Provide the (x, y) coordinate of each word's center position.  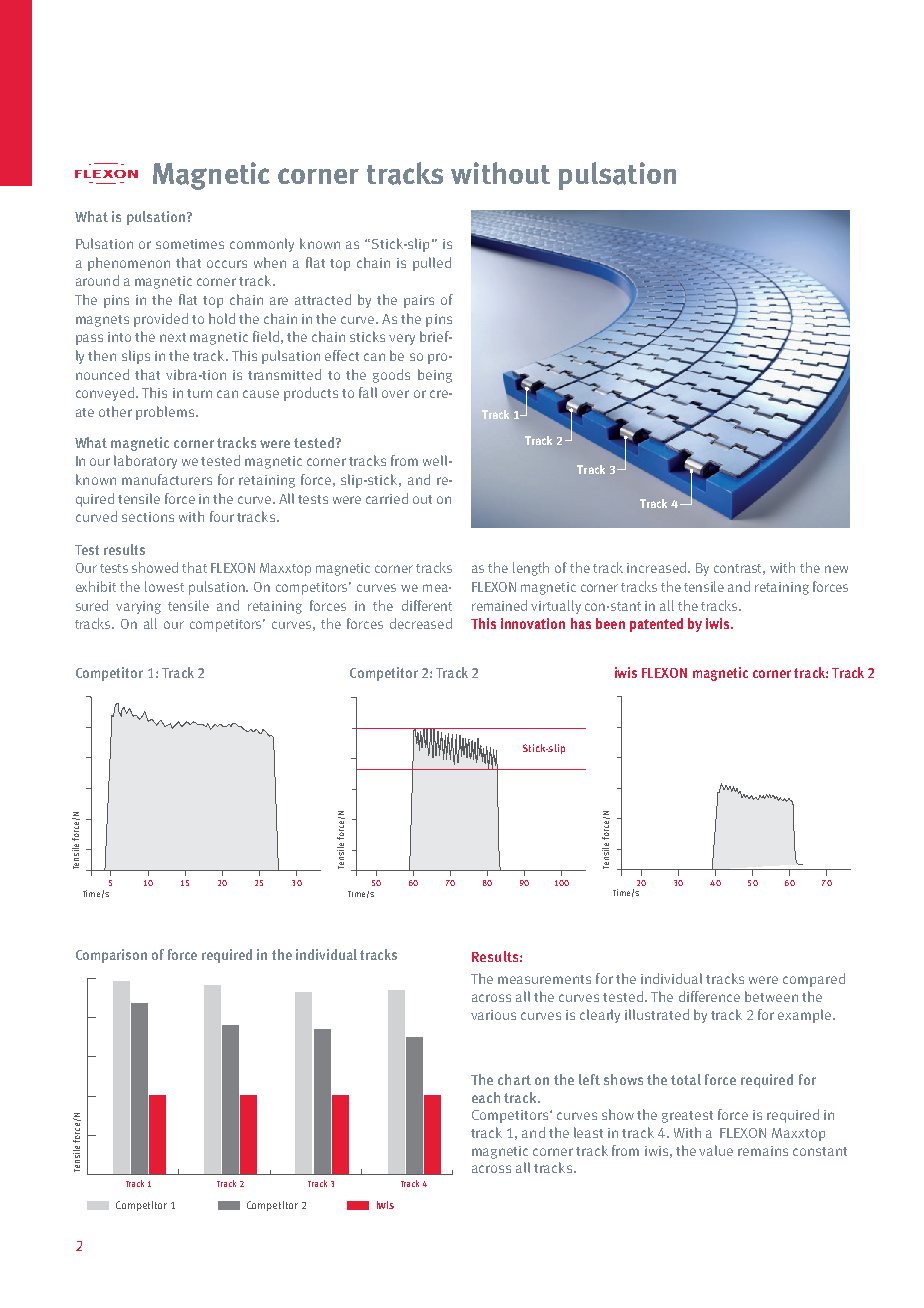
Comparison (111, 956)
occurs (227, 264)
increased (658, 567)
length (531, 569)
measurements (544, 979)
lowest (164, 586)
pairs (419, 301)
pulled (432, 264)
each (486, 1097)
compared (814, 980)
